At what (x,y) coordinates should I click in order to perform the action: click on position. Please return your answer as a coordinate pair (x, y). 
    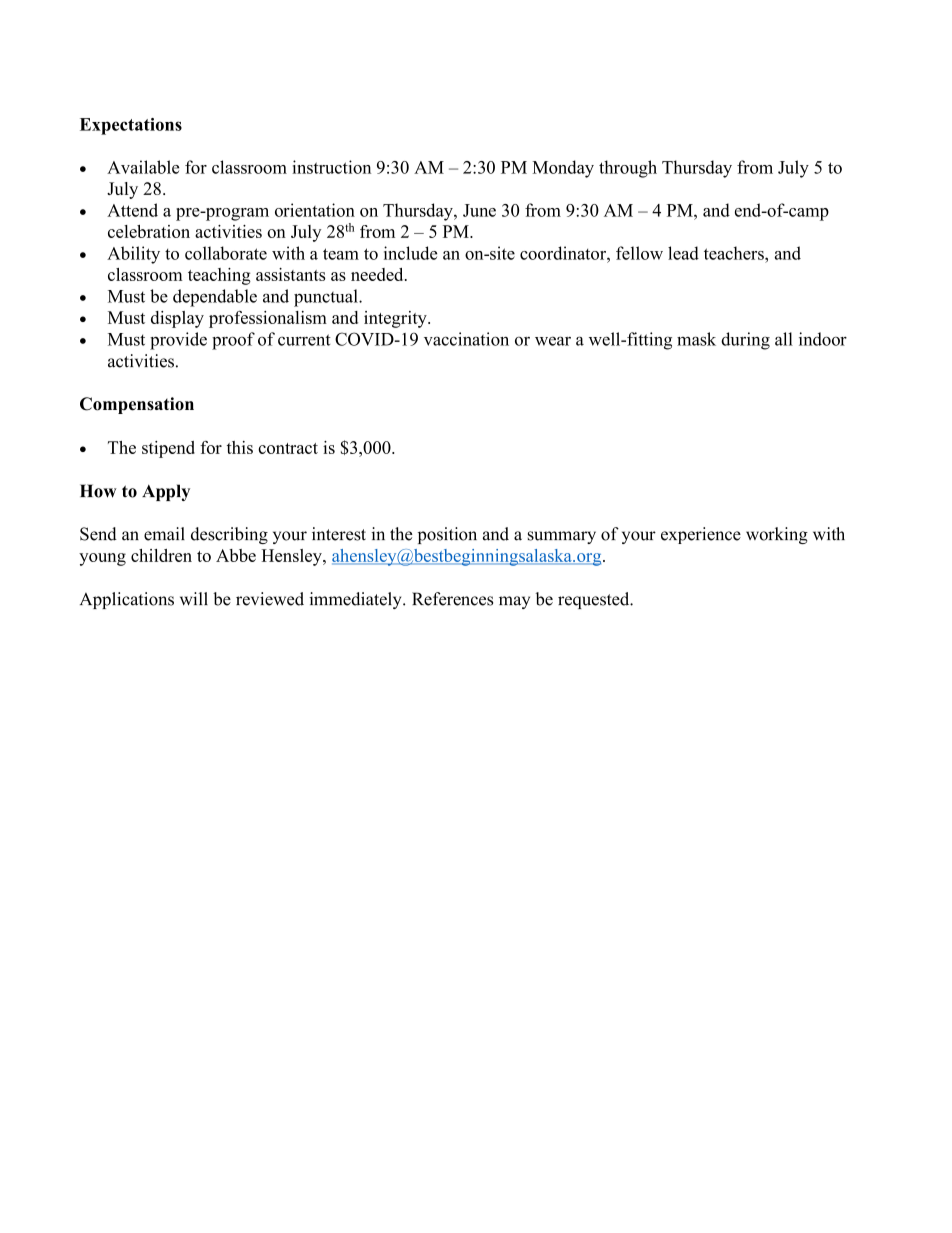
    Looking at the image, I should click on (447, 535).
